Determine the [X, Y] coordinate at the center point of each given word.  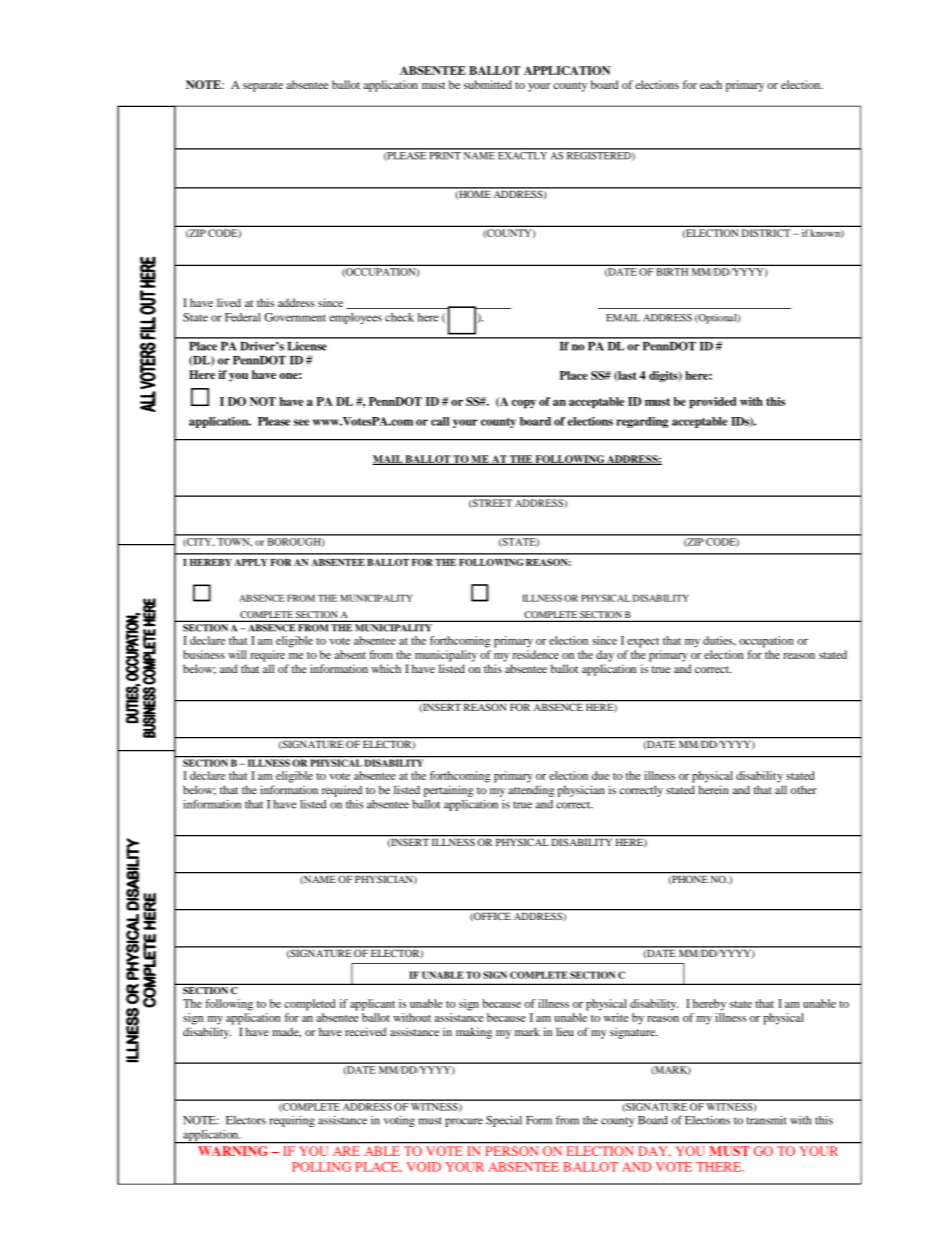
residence [536, 654]
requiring [292, 1121]
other [804, 790]
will [237, 654]
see [301, 422]
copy [524, 404]
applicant [372, 1005]
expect [643, 642]
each [711, 84]
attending [531, 791]
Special [504, 1121]
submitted [488, 84]
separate [263, 87]
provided [713, 403]
